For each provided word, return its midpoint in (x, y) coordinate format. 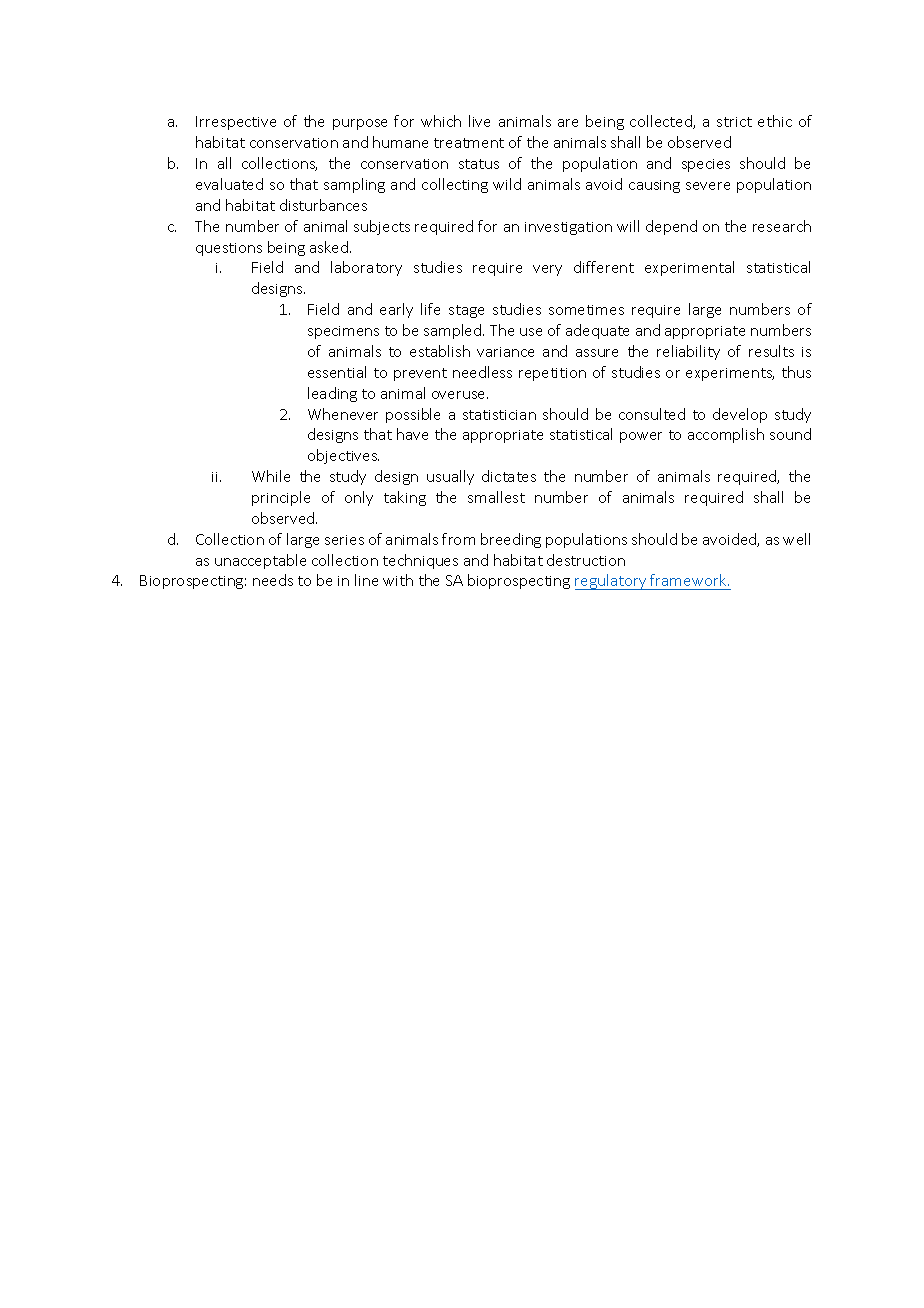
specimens (343, 332)
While (271, 476)
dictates (509, 476)
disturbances (323, 205)
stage (466, 311)
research (782, 226)
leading (332, 394)
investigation (568, 228)
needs (273, 580)
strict (734, 122)
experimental (689, 268)
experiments (730, 374)
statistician (499, 415)
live (479, 121)
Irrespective (236, 123)
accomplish (726, 435)
